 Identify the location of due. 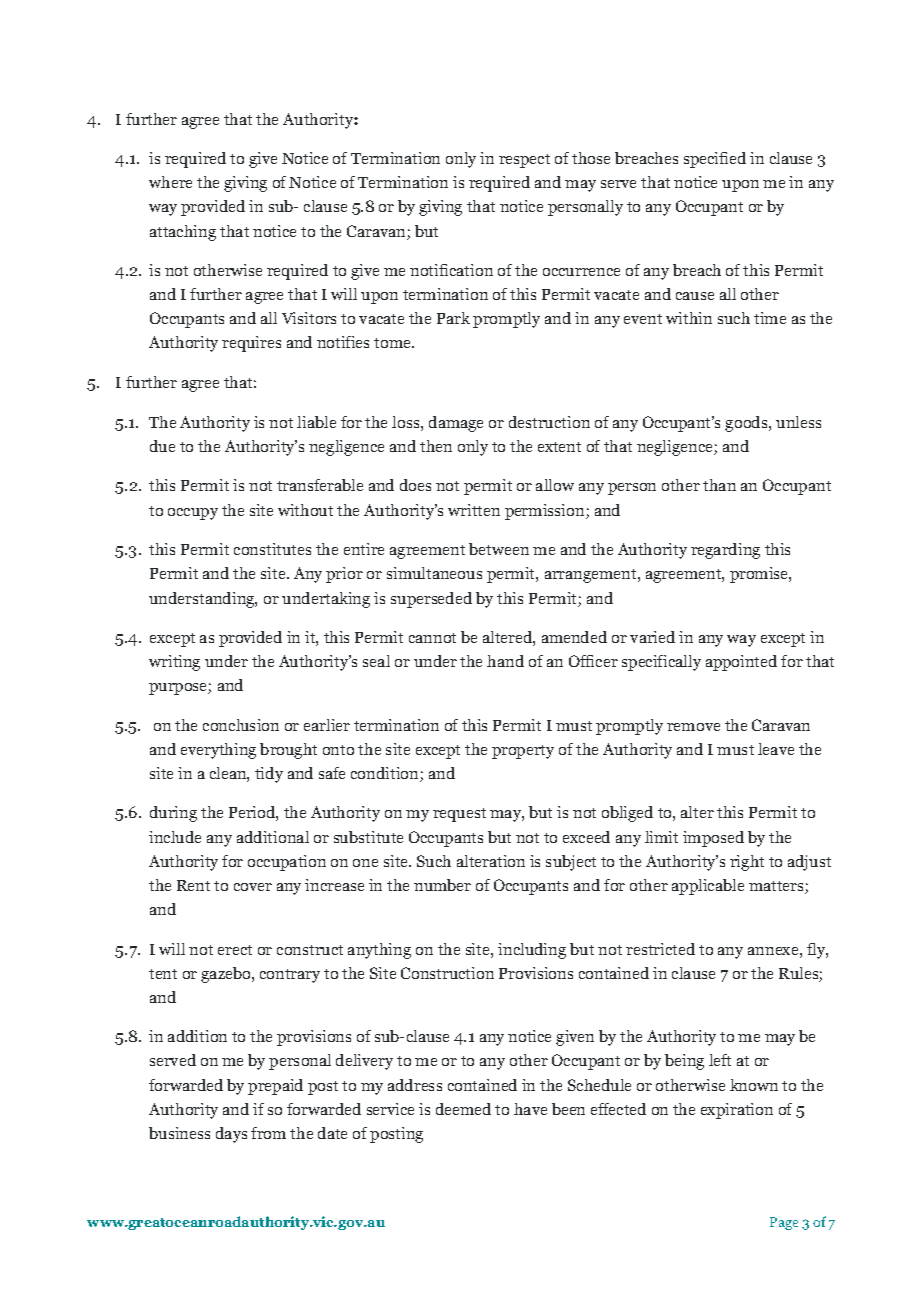
(162, 446).
